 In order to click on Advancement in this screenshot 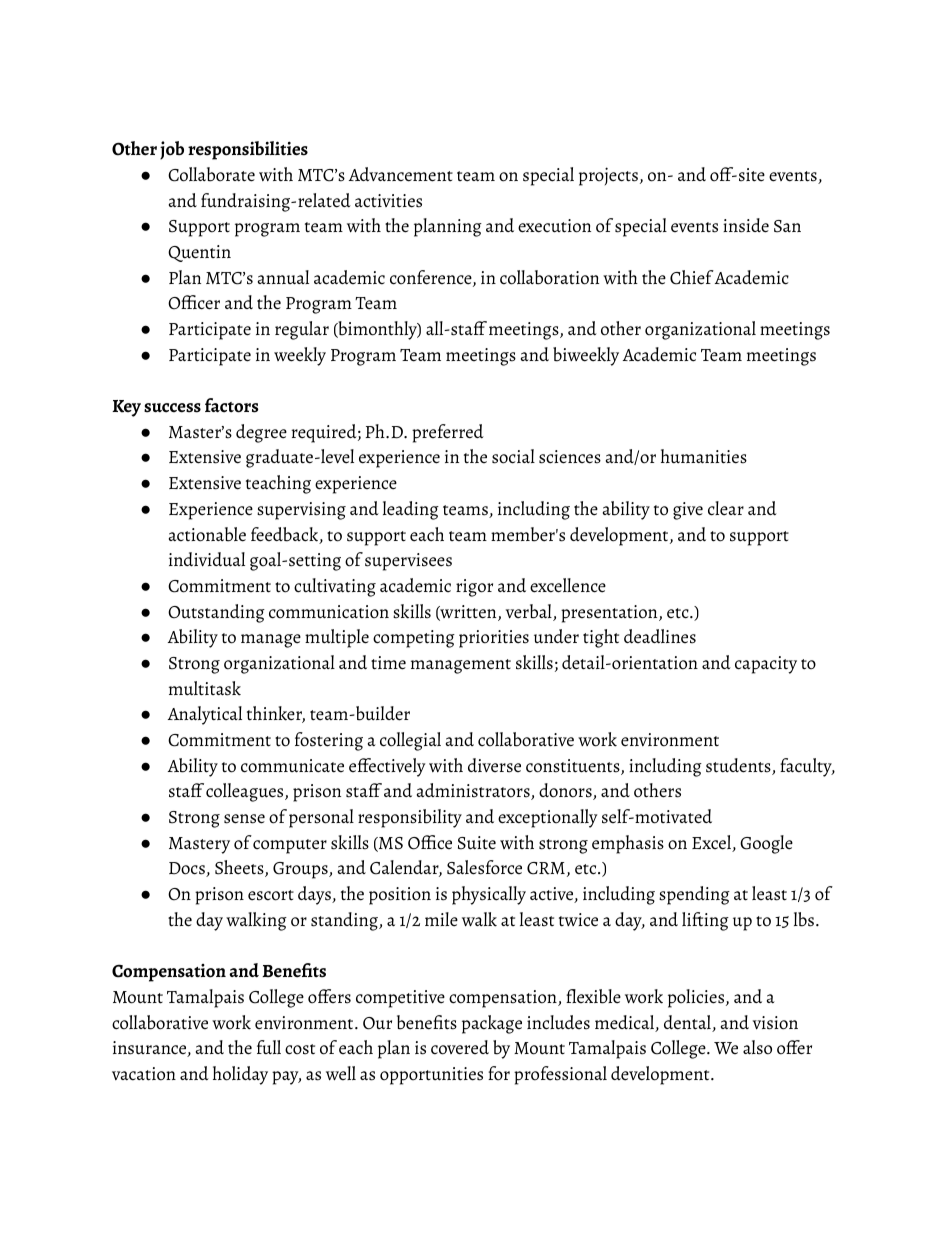, I will do `click(401, 174)`.
